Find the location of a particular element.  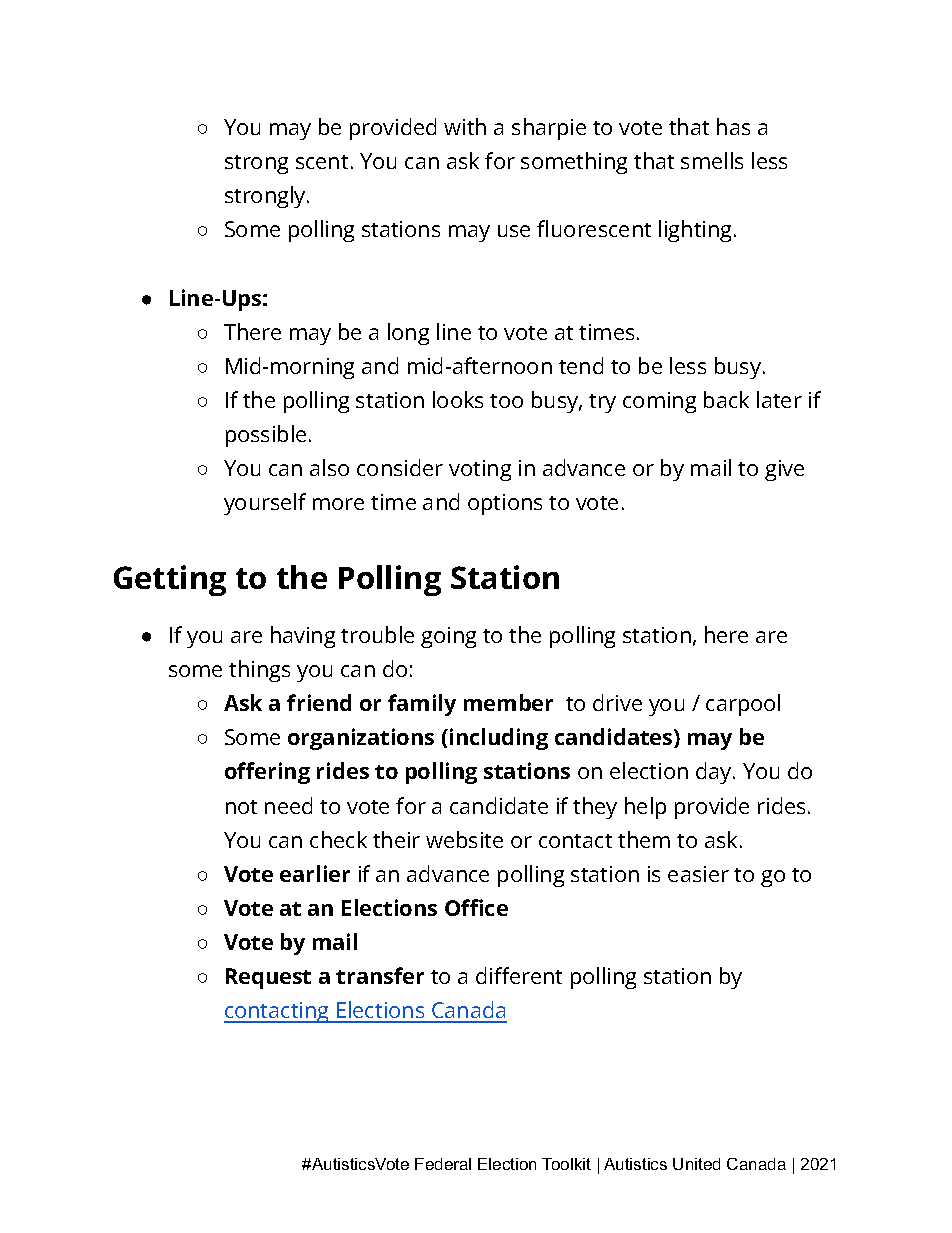

Federal is located at coordinates (443, 1164).
